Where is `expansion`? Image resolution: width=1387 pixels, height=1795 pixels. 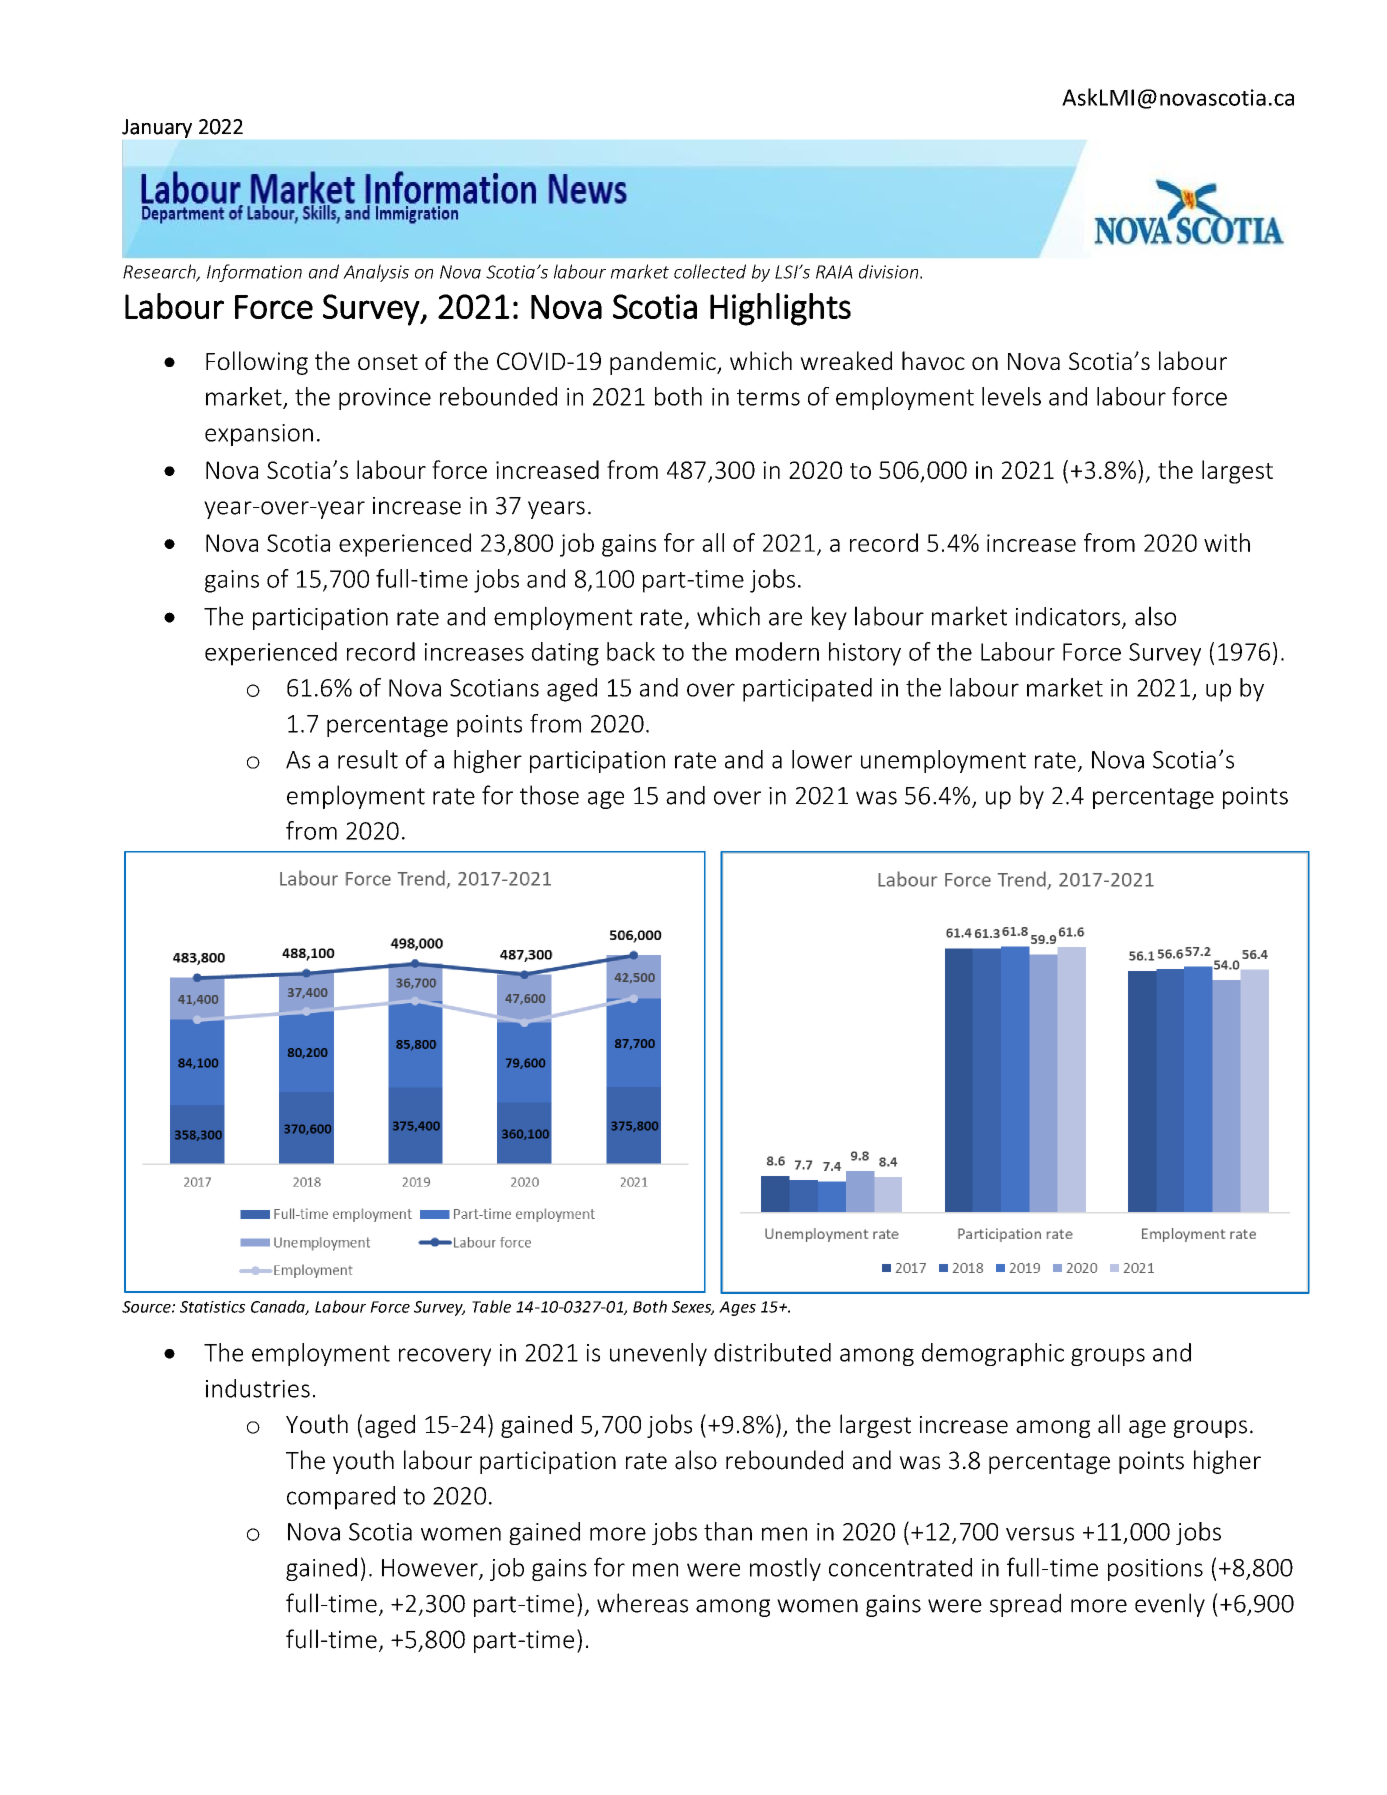
expansion is located at coordinates (259, 435).
